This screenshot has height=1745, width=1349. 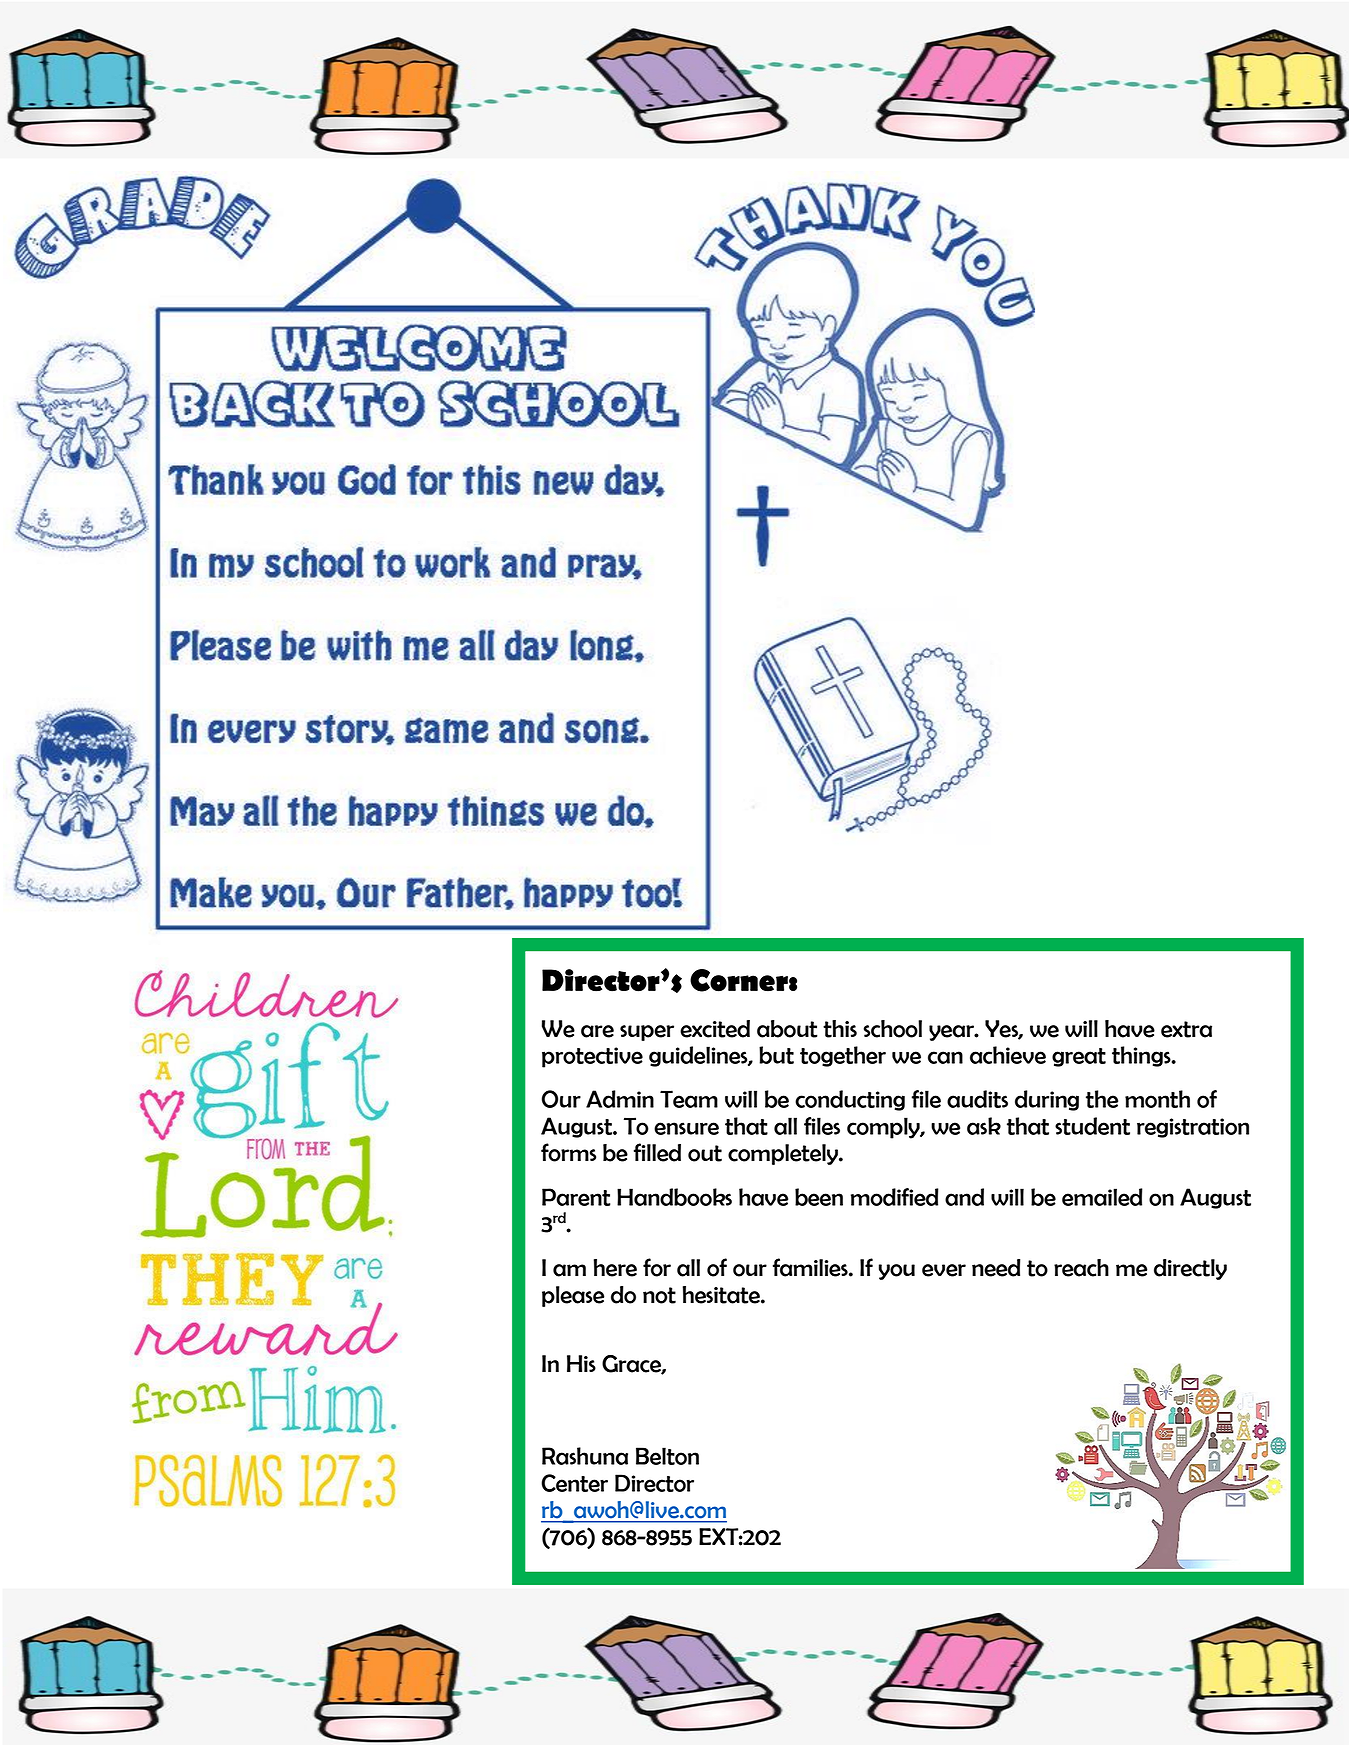 I want to click on school, so click(x=893, y=1029).
